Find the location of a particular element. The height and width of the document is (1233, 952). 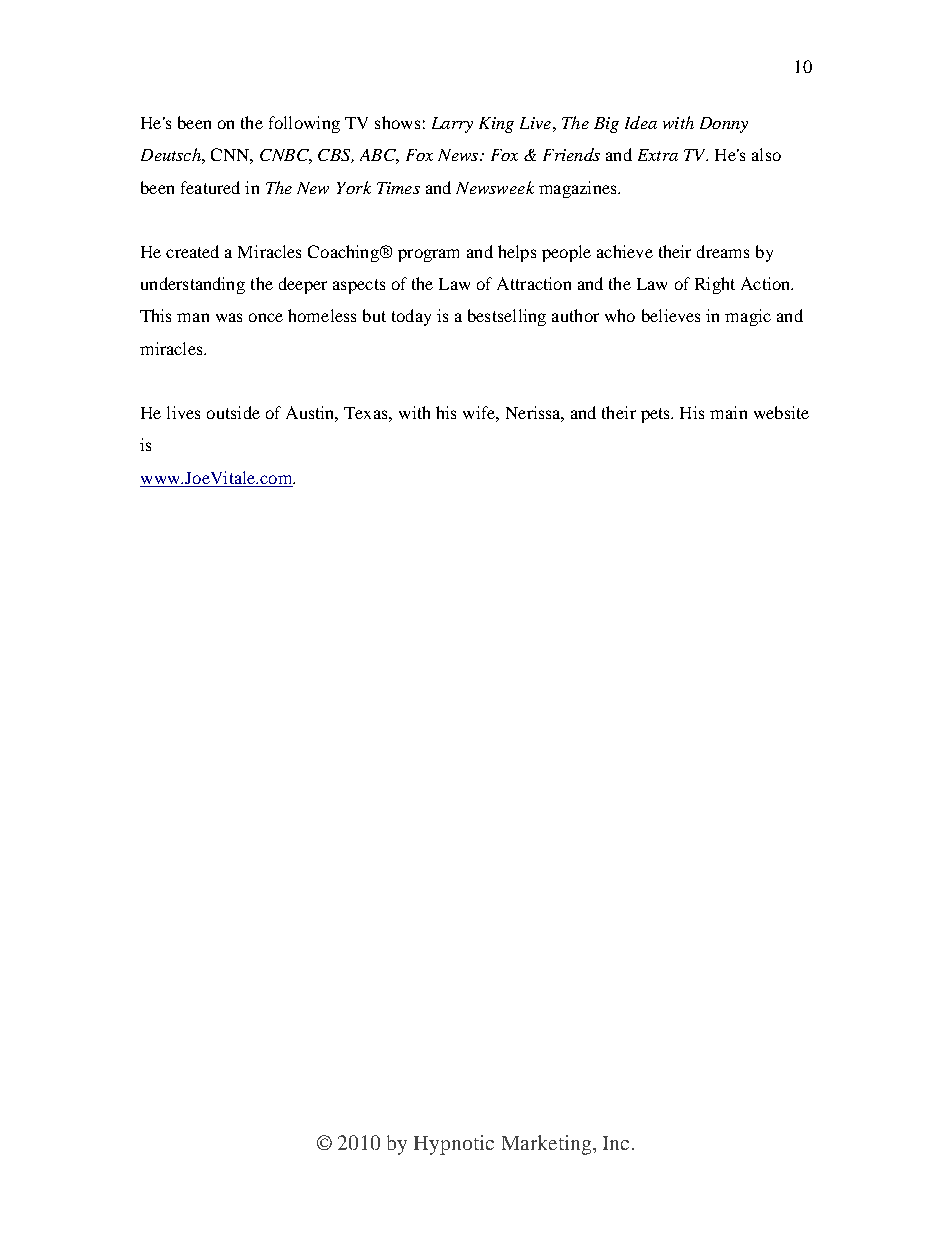

main is located at coordinates (728, 412).
